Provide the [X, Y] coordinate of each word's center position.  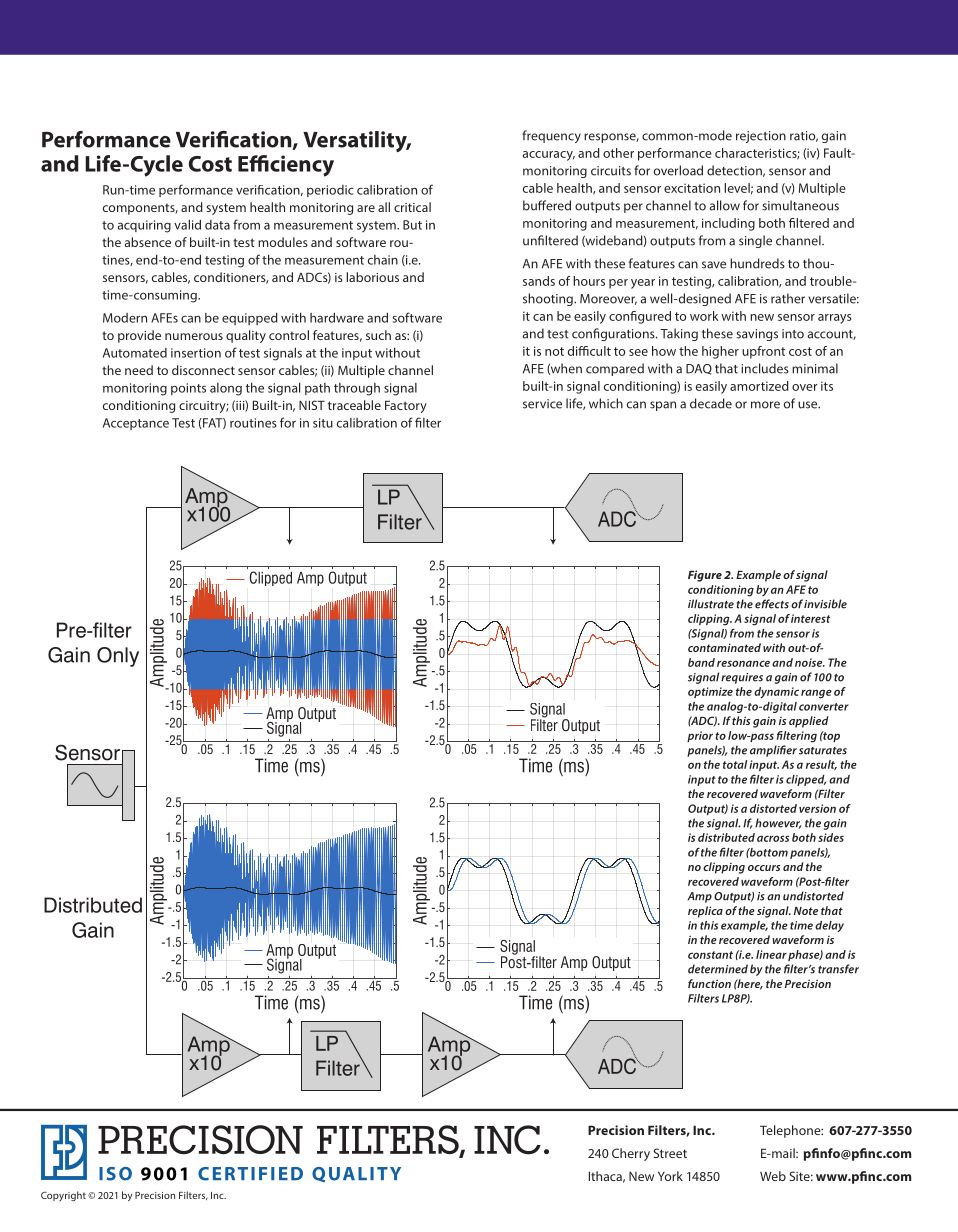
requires [742, 678]
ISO [115, 1174]
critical [412, 207]
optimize [710, 692]
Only [118, 657]
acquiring [144, 226]
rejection [761, 137]
